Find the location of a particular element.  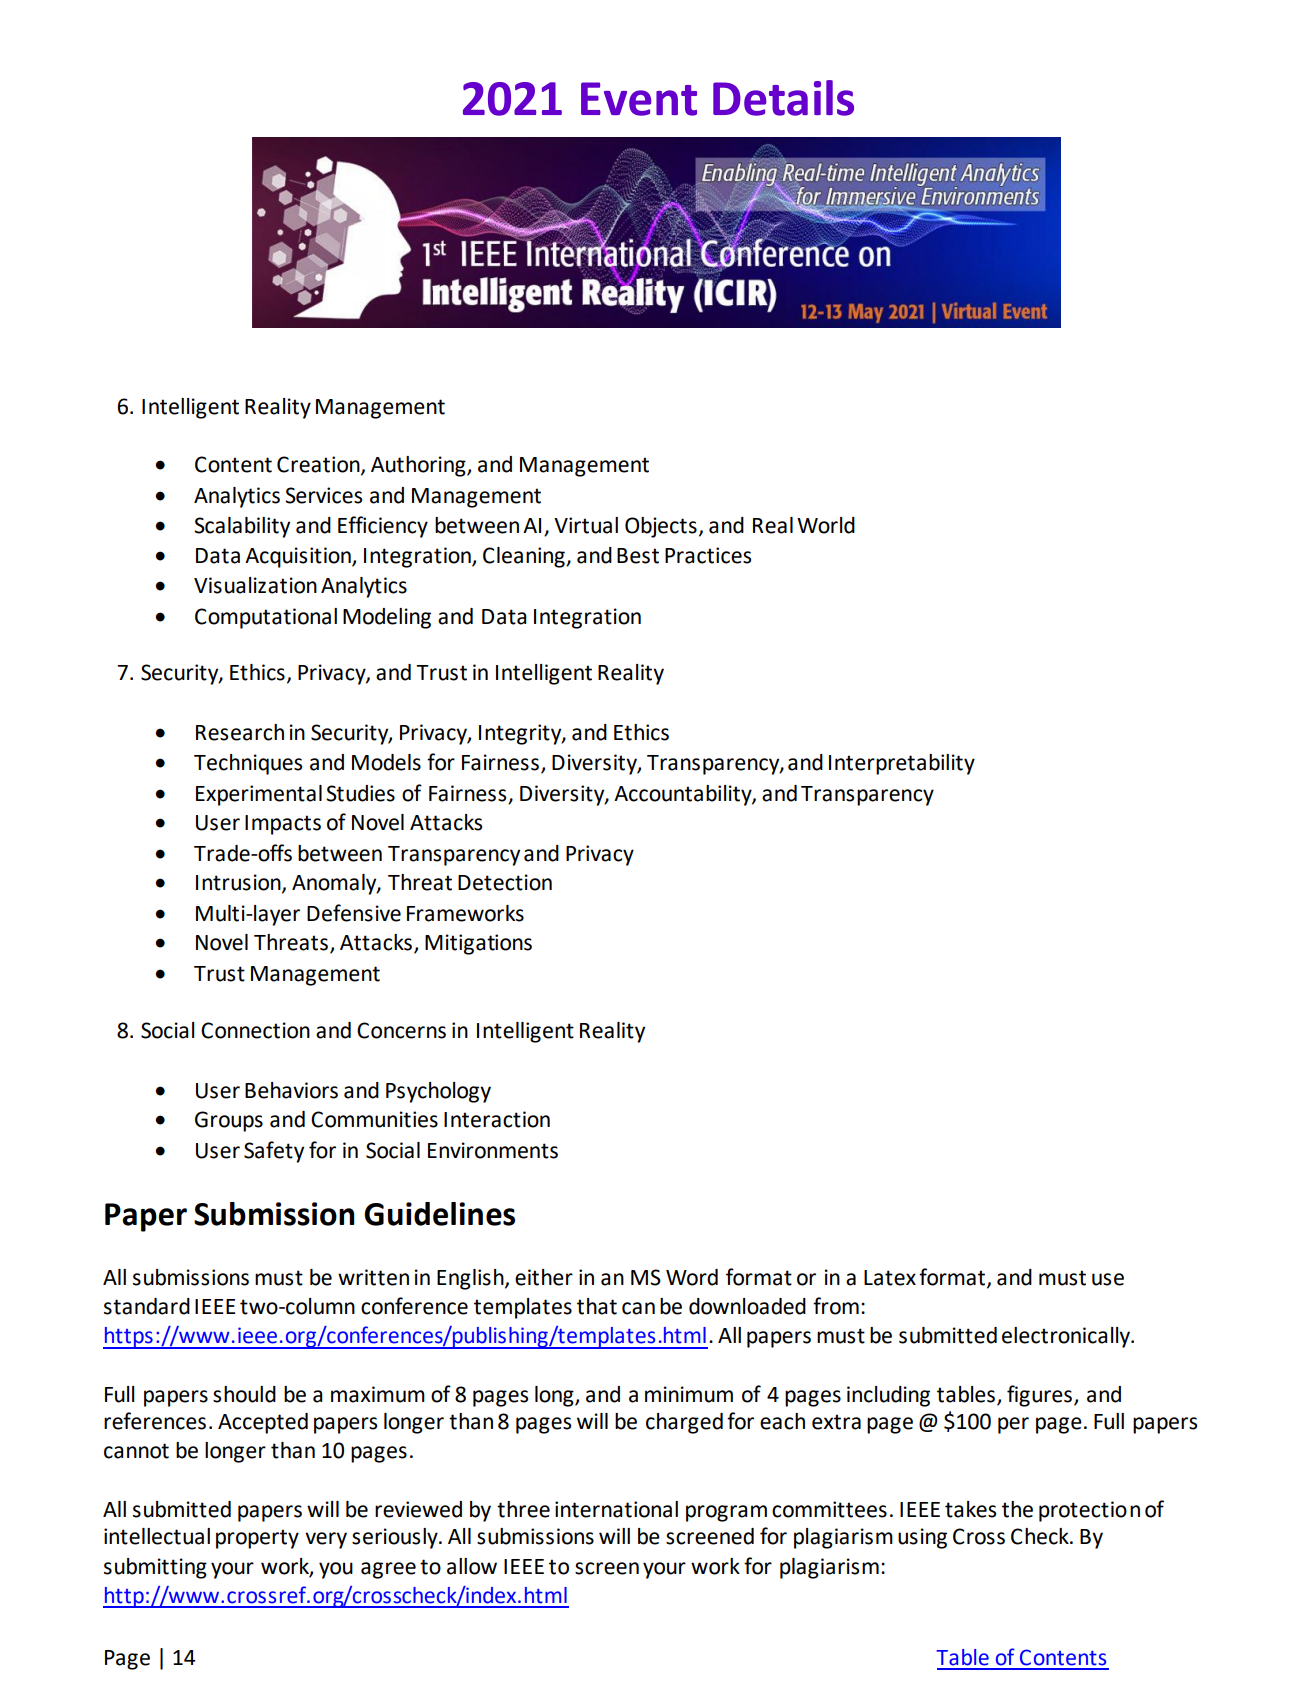

Scalability is located at coordinates (242, 527).
